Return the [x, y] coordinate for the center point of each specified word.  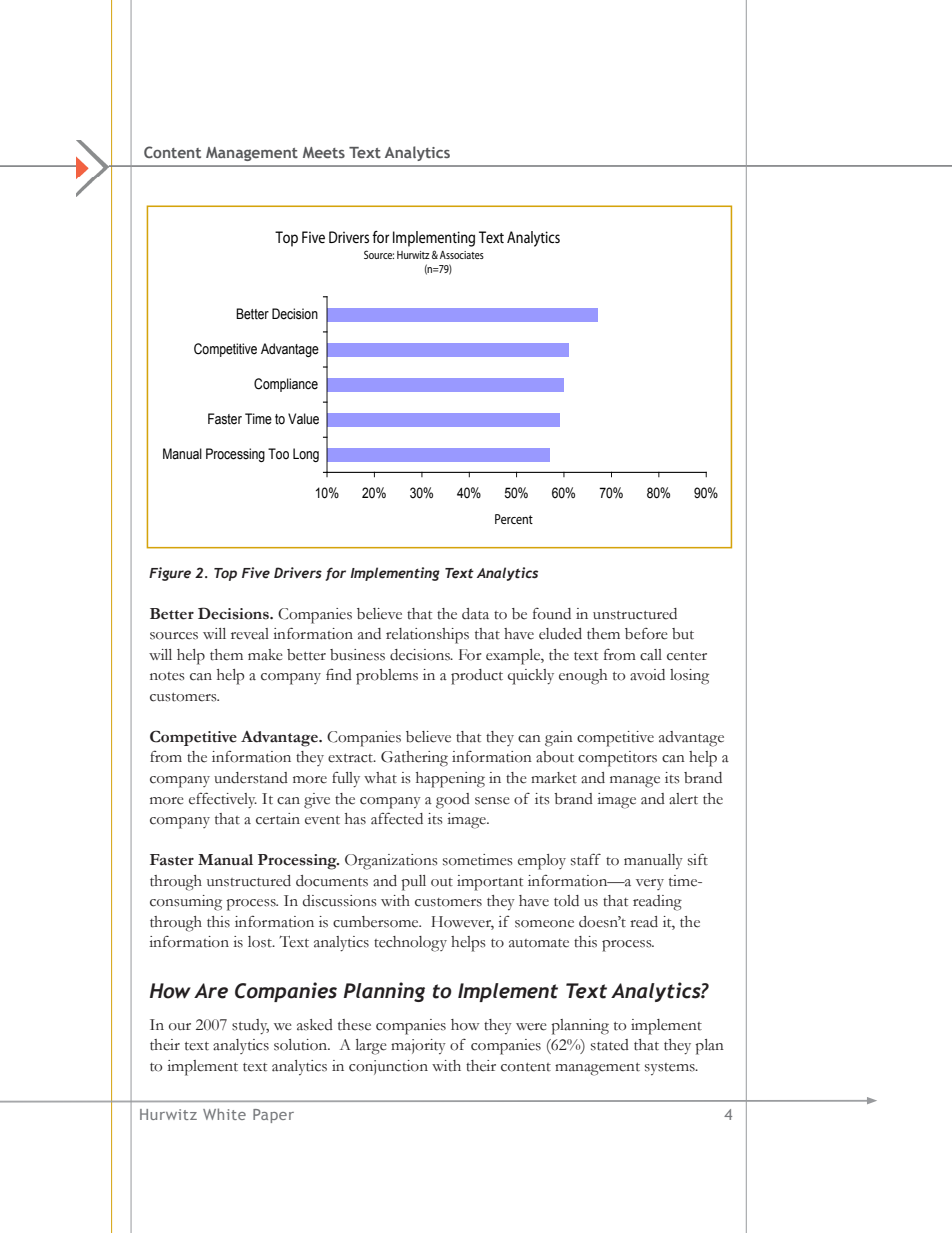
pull [413, 883]
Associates [462, 255]
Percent [514, 519]
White [224, 1114]
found [552, 614]
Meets [324, 152]
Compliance [286, 385]
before [646, 634]
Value [303, 419]
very [650, 884]
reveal [250, 634]
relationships [427, 636]
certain [278, 819]
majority [418, 1046]
